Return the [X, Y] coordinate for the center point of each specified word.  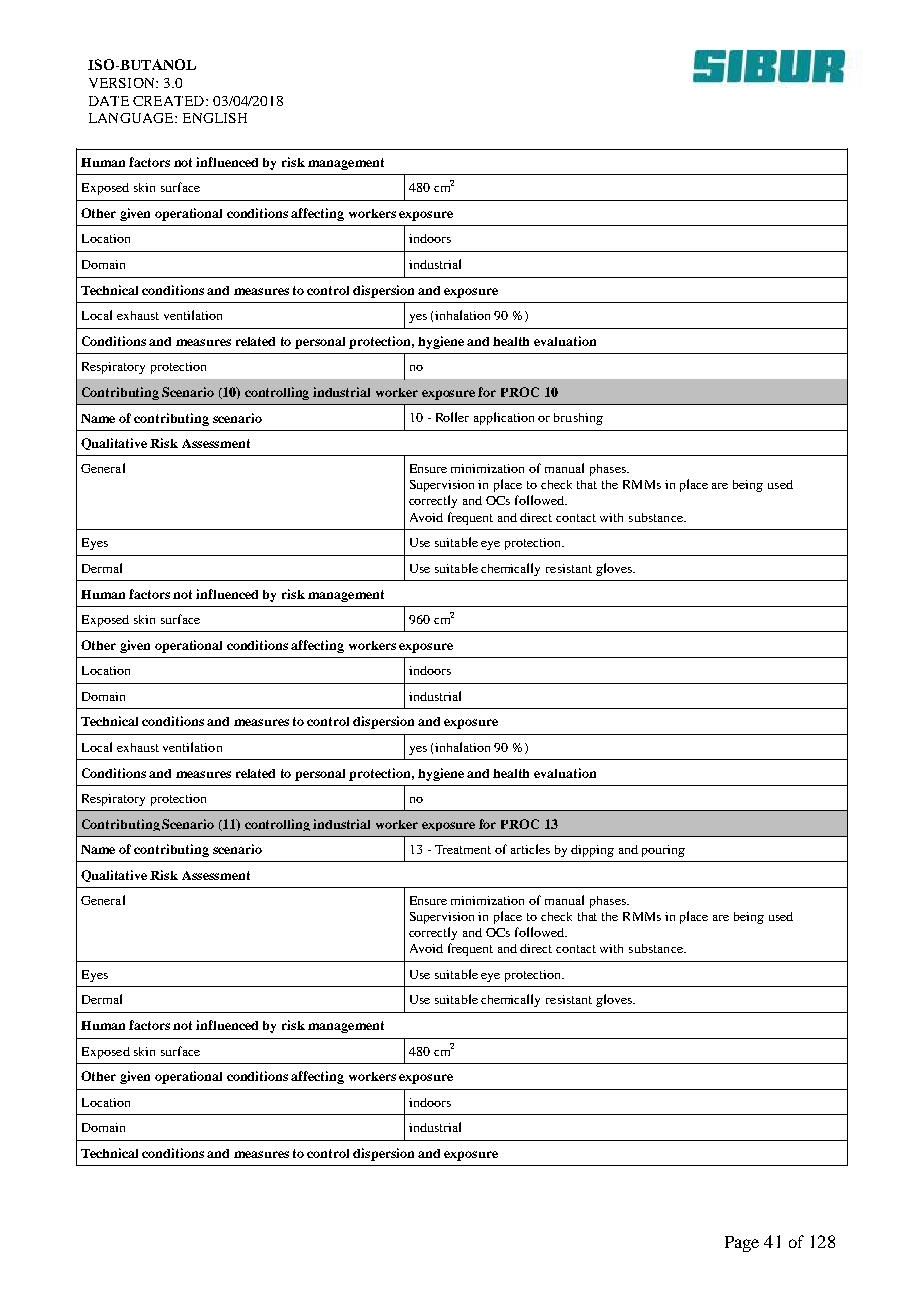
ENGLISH [215, 118]
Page [742, 1244]
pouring [663, 851]
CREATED [170, 101]
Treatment [463, 849]
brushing [578, 419]
